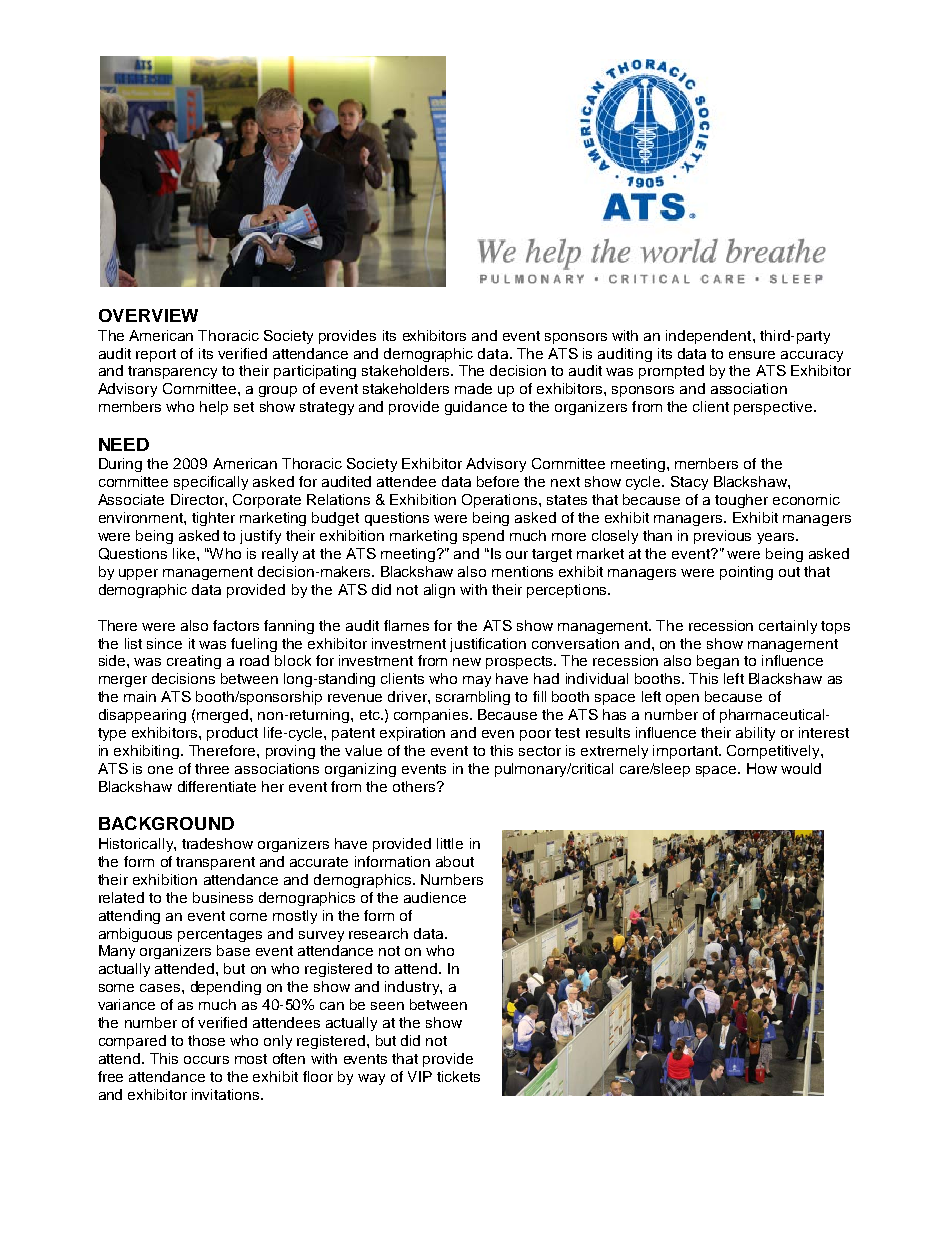 The image size is (952, 1233). Describe the element at coordinates (156, 355) in the screenshot. I see `report` at that location.
